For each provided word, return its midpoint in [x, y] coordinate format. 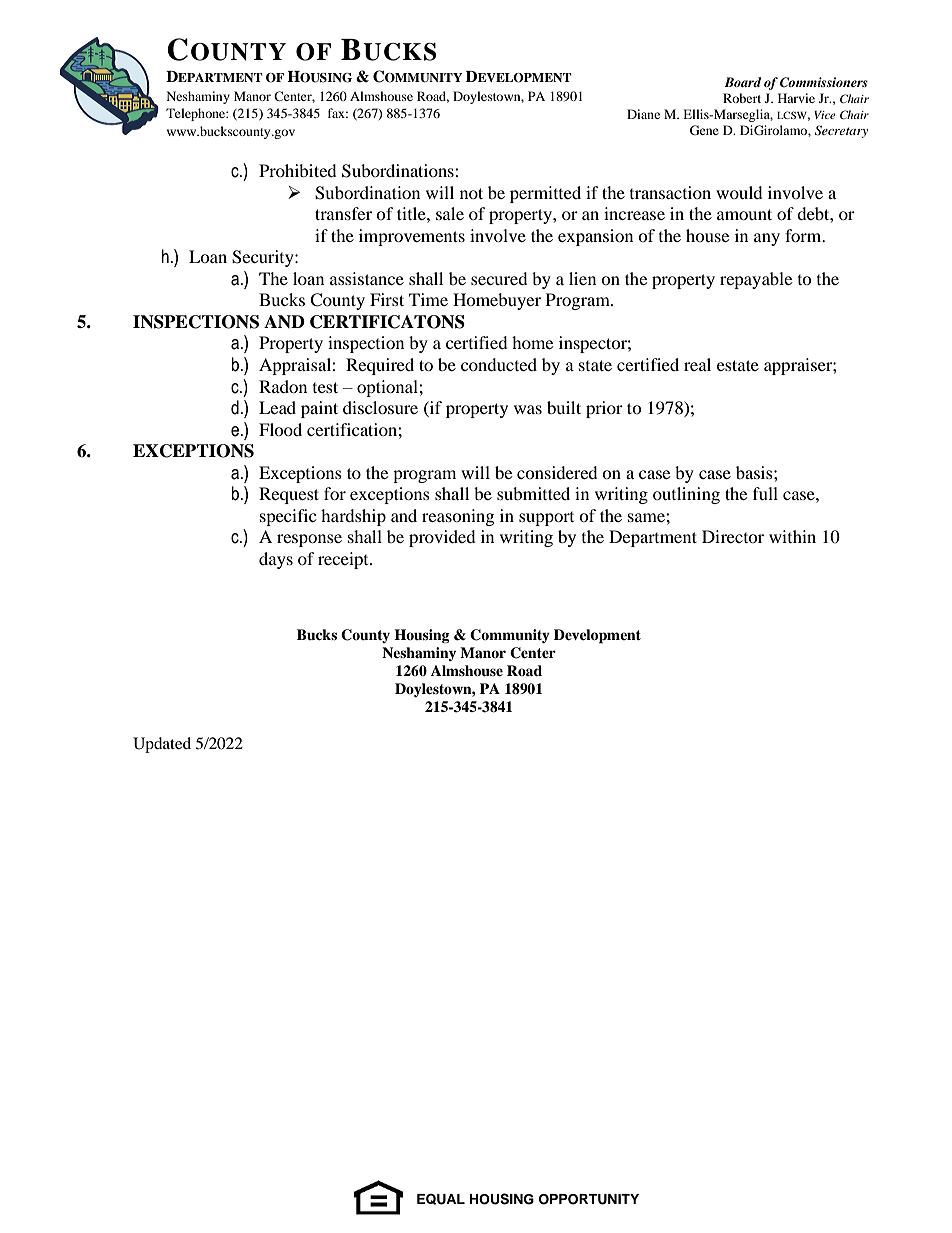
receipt [344, 560]
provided [442, 538]
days [276, 560]
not [471, 193]
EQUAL [441, 1199]
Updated [162, 745]
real [697, 364]
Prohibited [298, 170]
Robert [742, 98]
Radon [283, 386]
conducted [499, 364]
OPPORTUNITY [589, 1199]
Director [733, 536]
